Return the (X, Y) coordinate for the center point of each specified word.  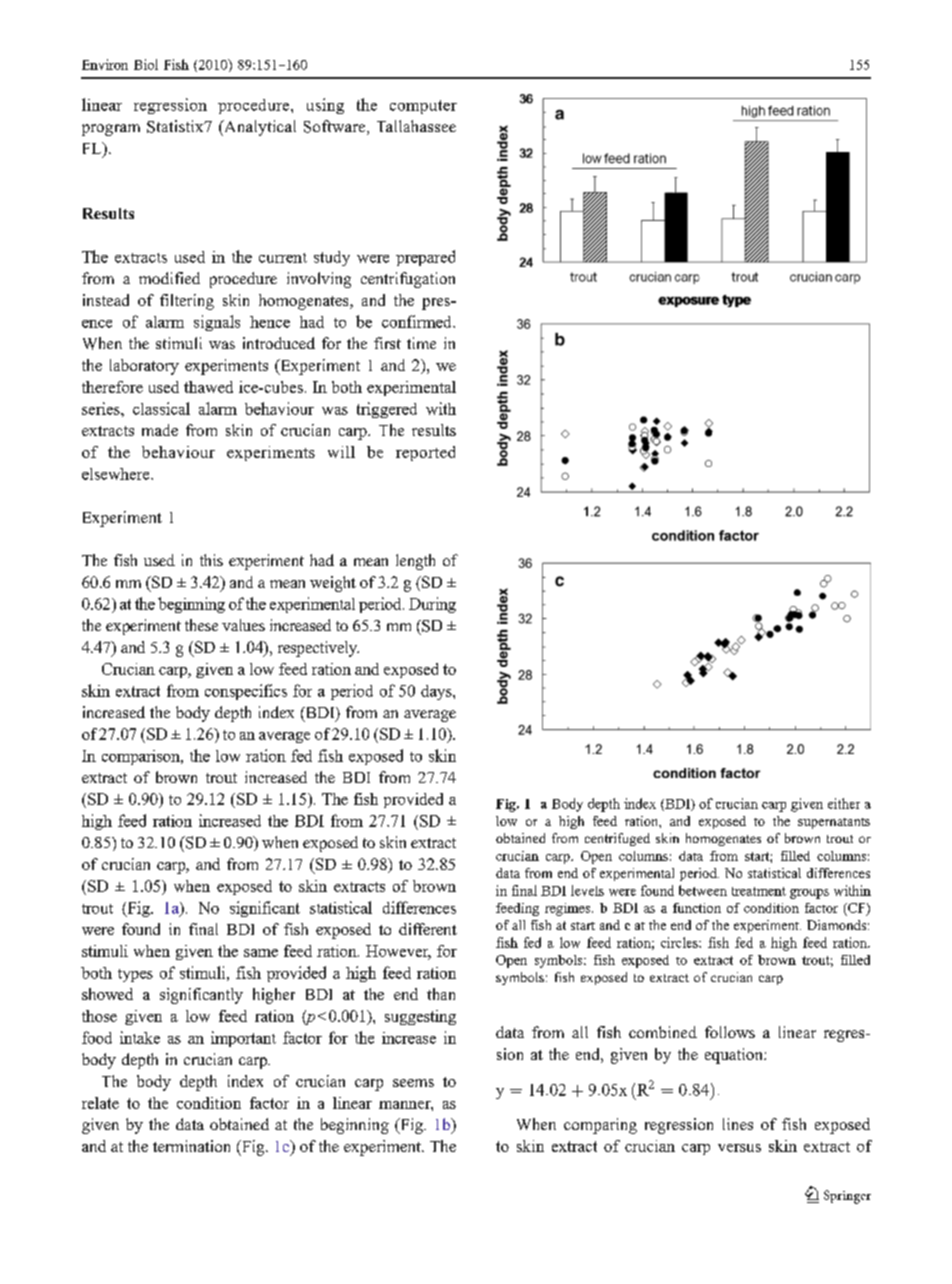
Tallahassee (416, 126)
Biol (146, 64)
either (844, 803)
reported (425, 453)
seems (413, 1083)
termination (191, 1146)
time (421, 343)
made (160, 430)
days (437, 692)
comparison (142, 757)
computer (423, 107)
